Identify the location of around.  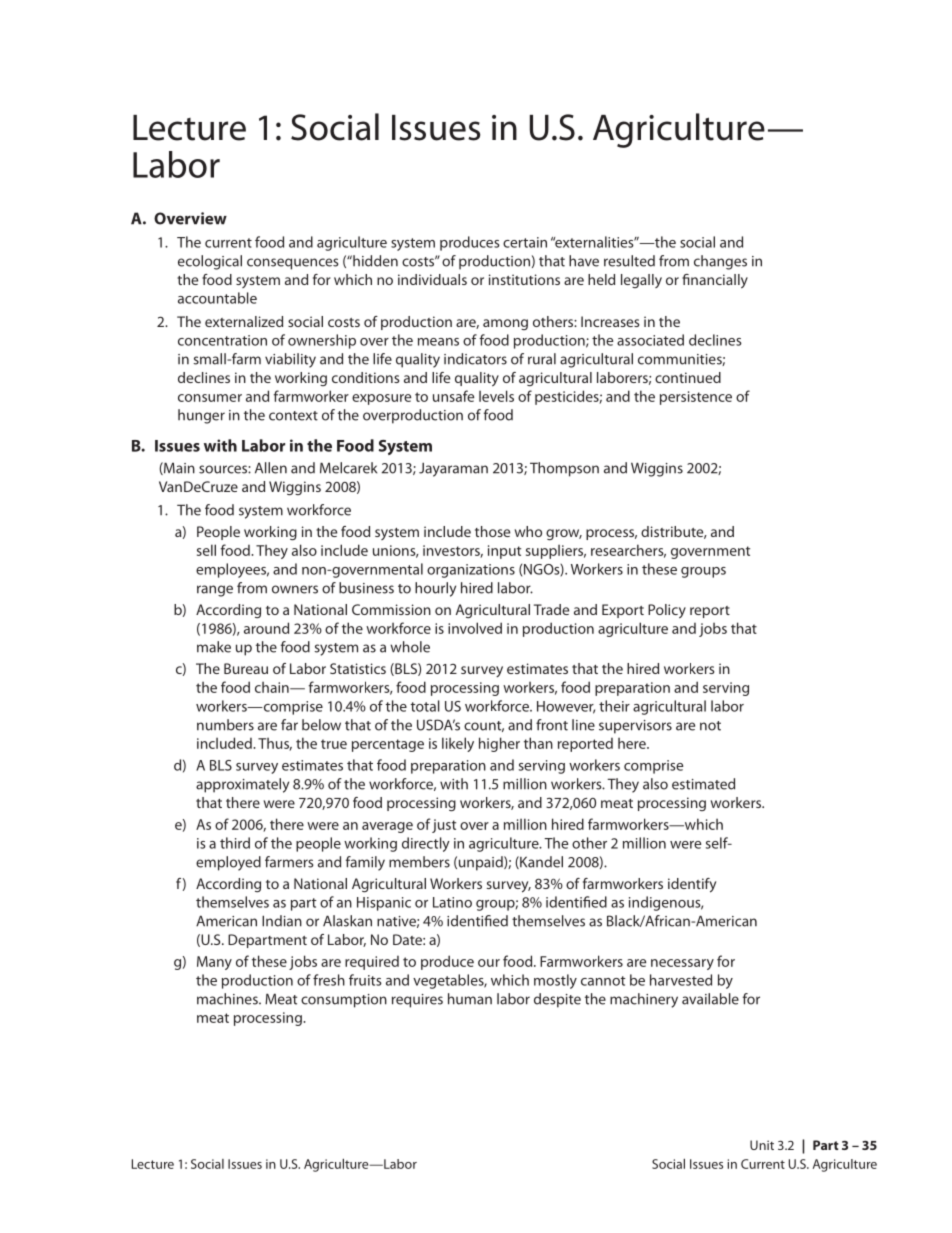
(266, 628).
